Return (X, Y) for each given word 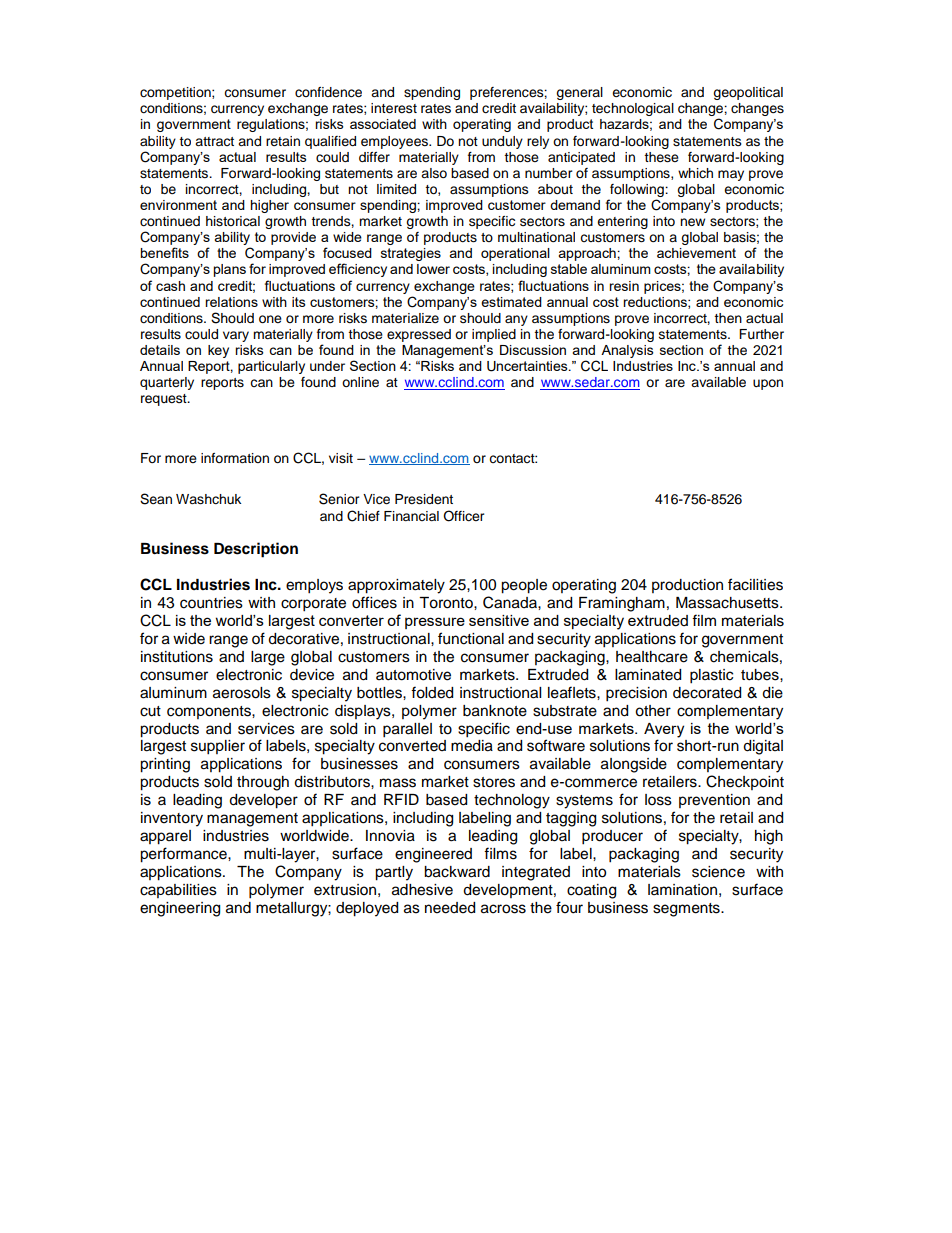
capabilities (178, 891)
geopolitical (748, 93)
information (235, 458)
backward (457, 872)
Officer (464, 516)
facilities (755, 584)
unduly (502, 142)
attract (214, 141)
